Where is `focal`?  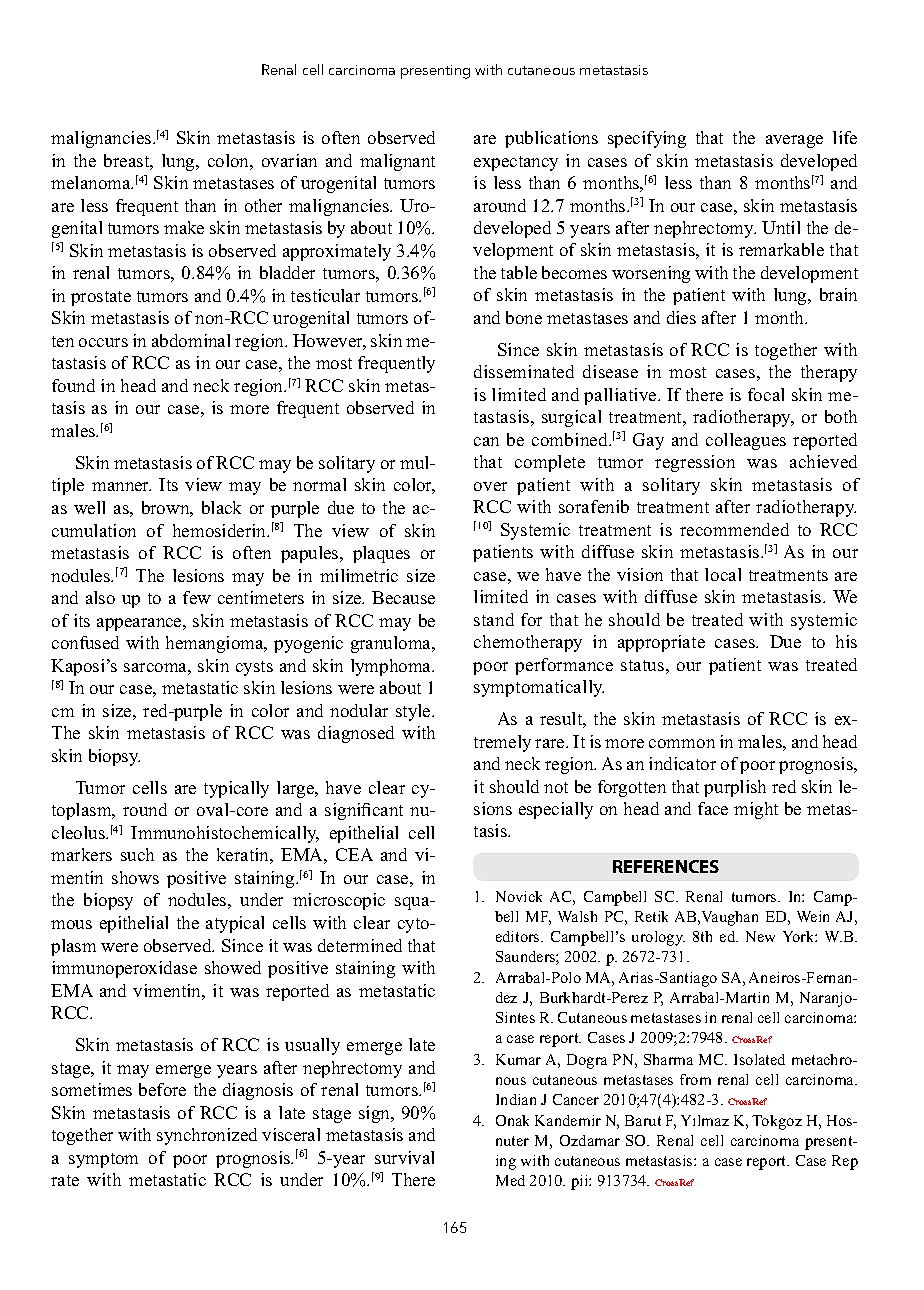 focal is located at coordinates (766, 394).
